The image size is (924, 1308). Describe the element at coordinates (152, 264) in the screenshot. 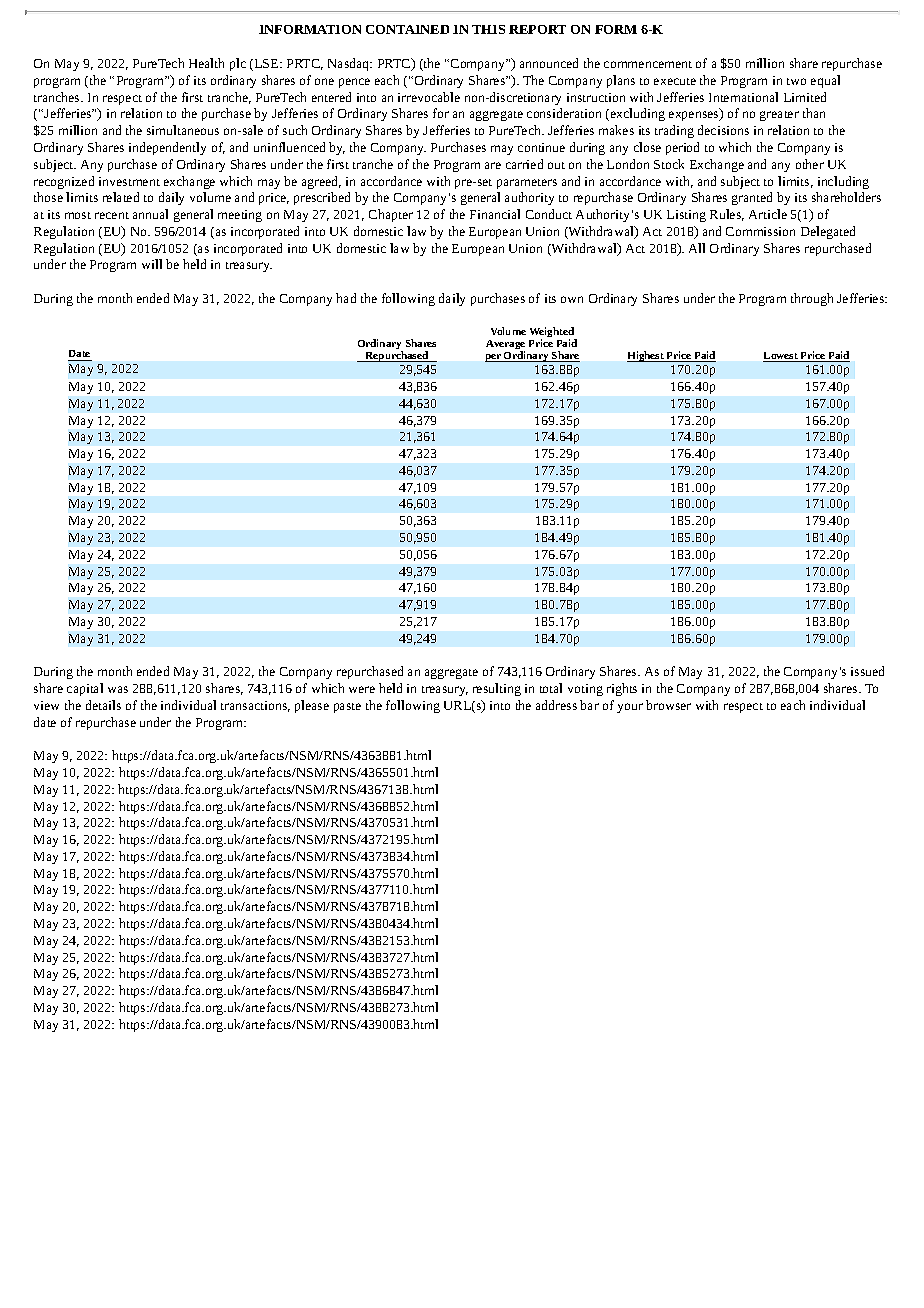

I see `will` at that location.
